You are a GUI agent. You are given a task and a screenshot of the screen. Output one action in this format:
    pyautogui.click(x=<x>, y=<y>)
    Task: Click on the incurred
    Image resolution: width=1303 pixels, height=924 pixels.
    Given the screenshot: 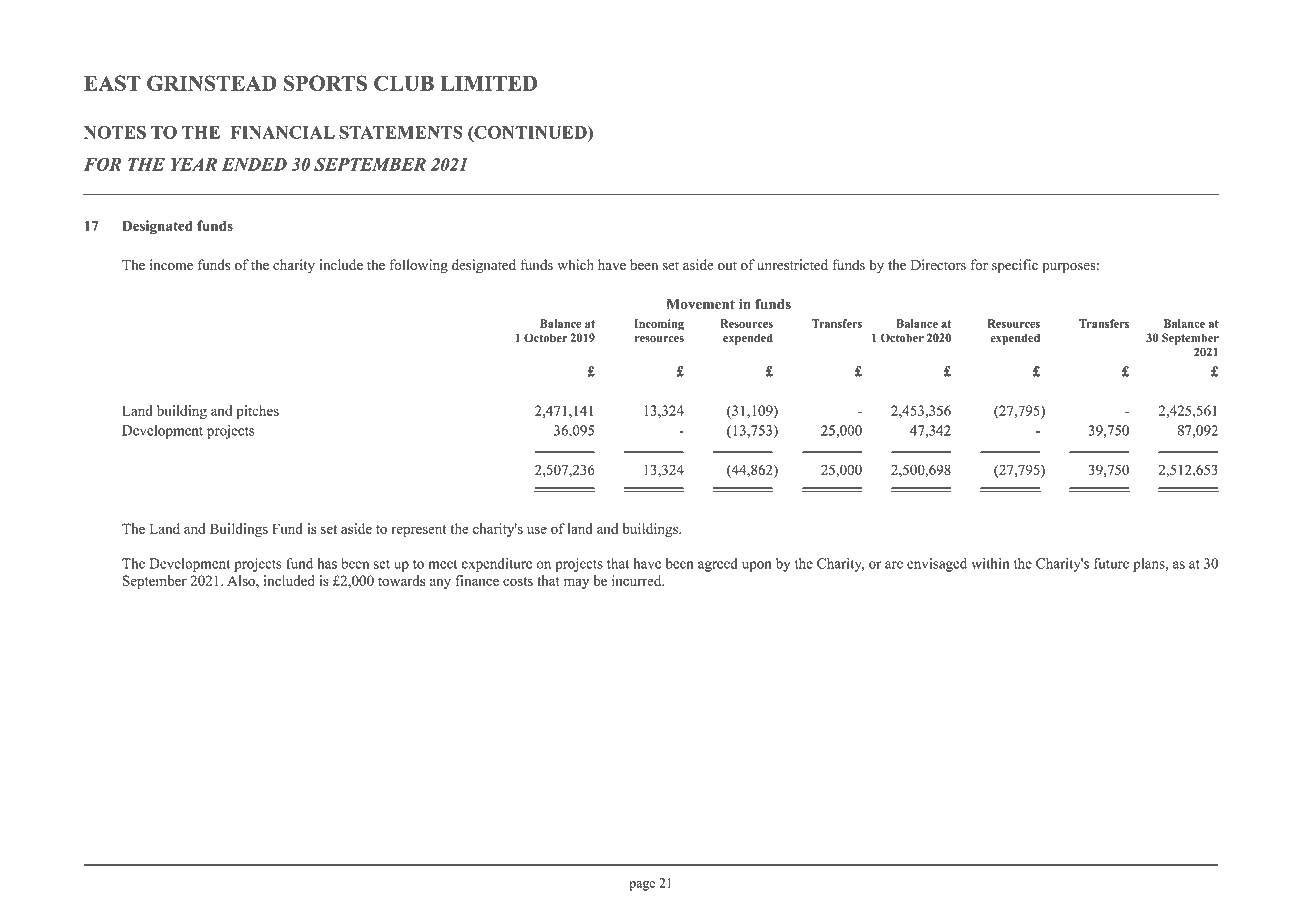 What is the action you would take?
    pyautogui.click(x=638, y=580)
